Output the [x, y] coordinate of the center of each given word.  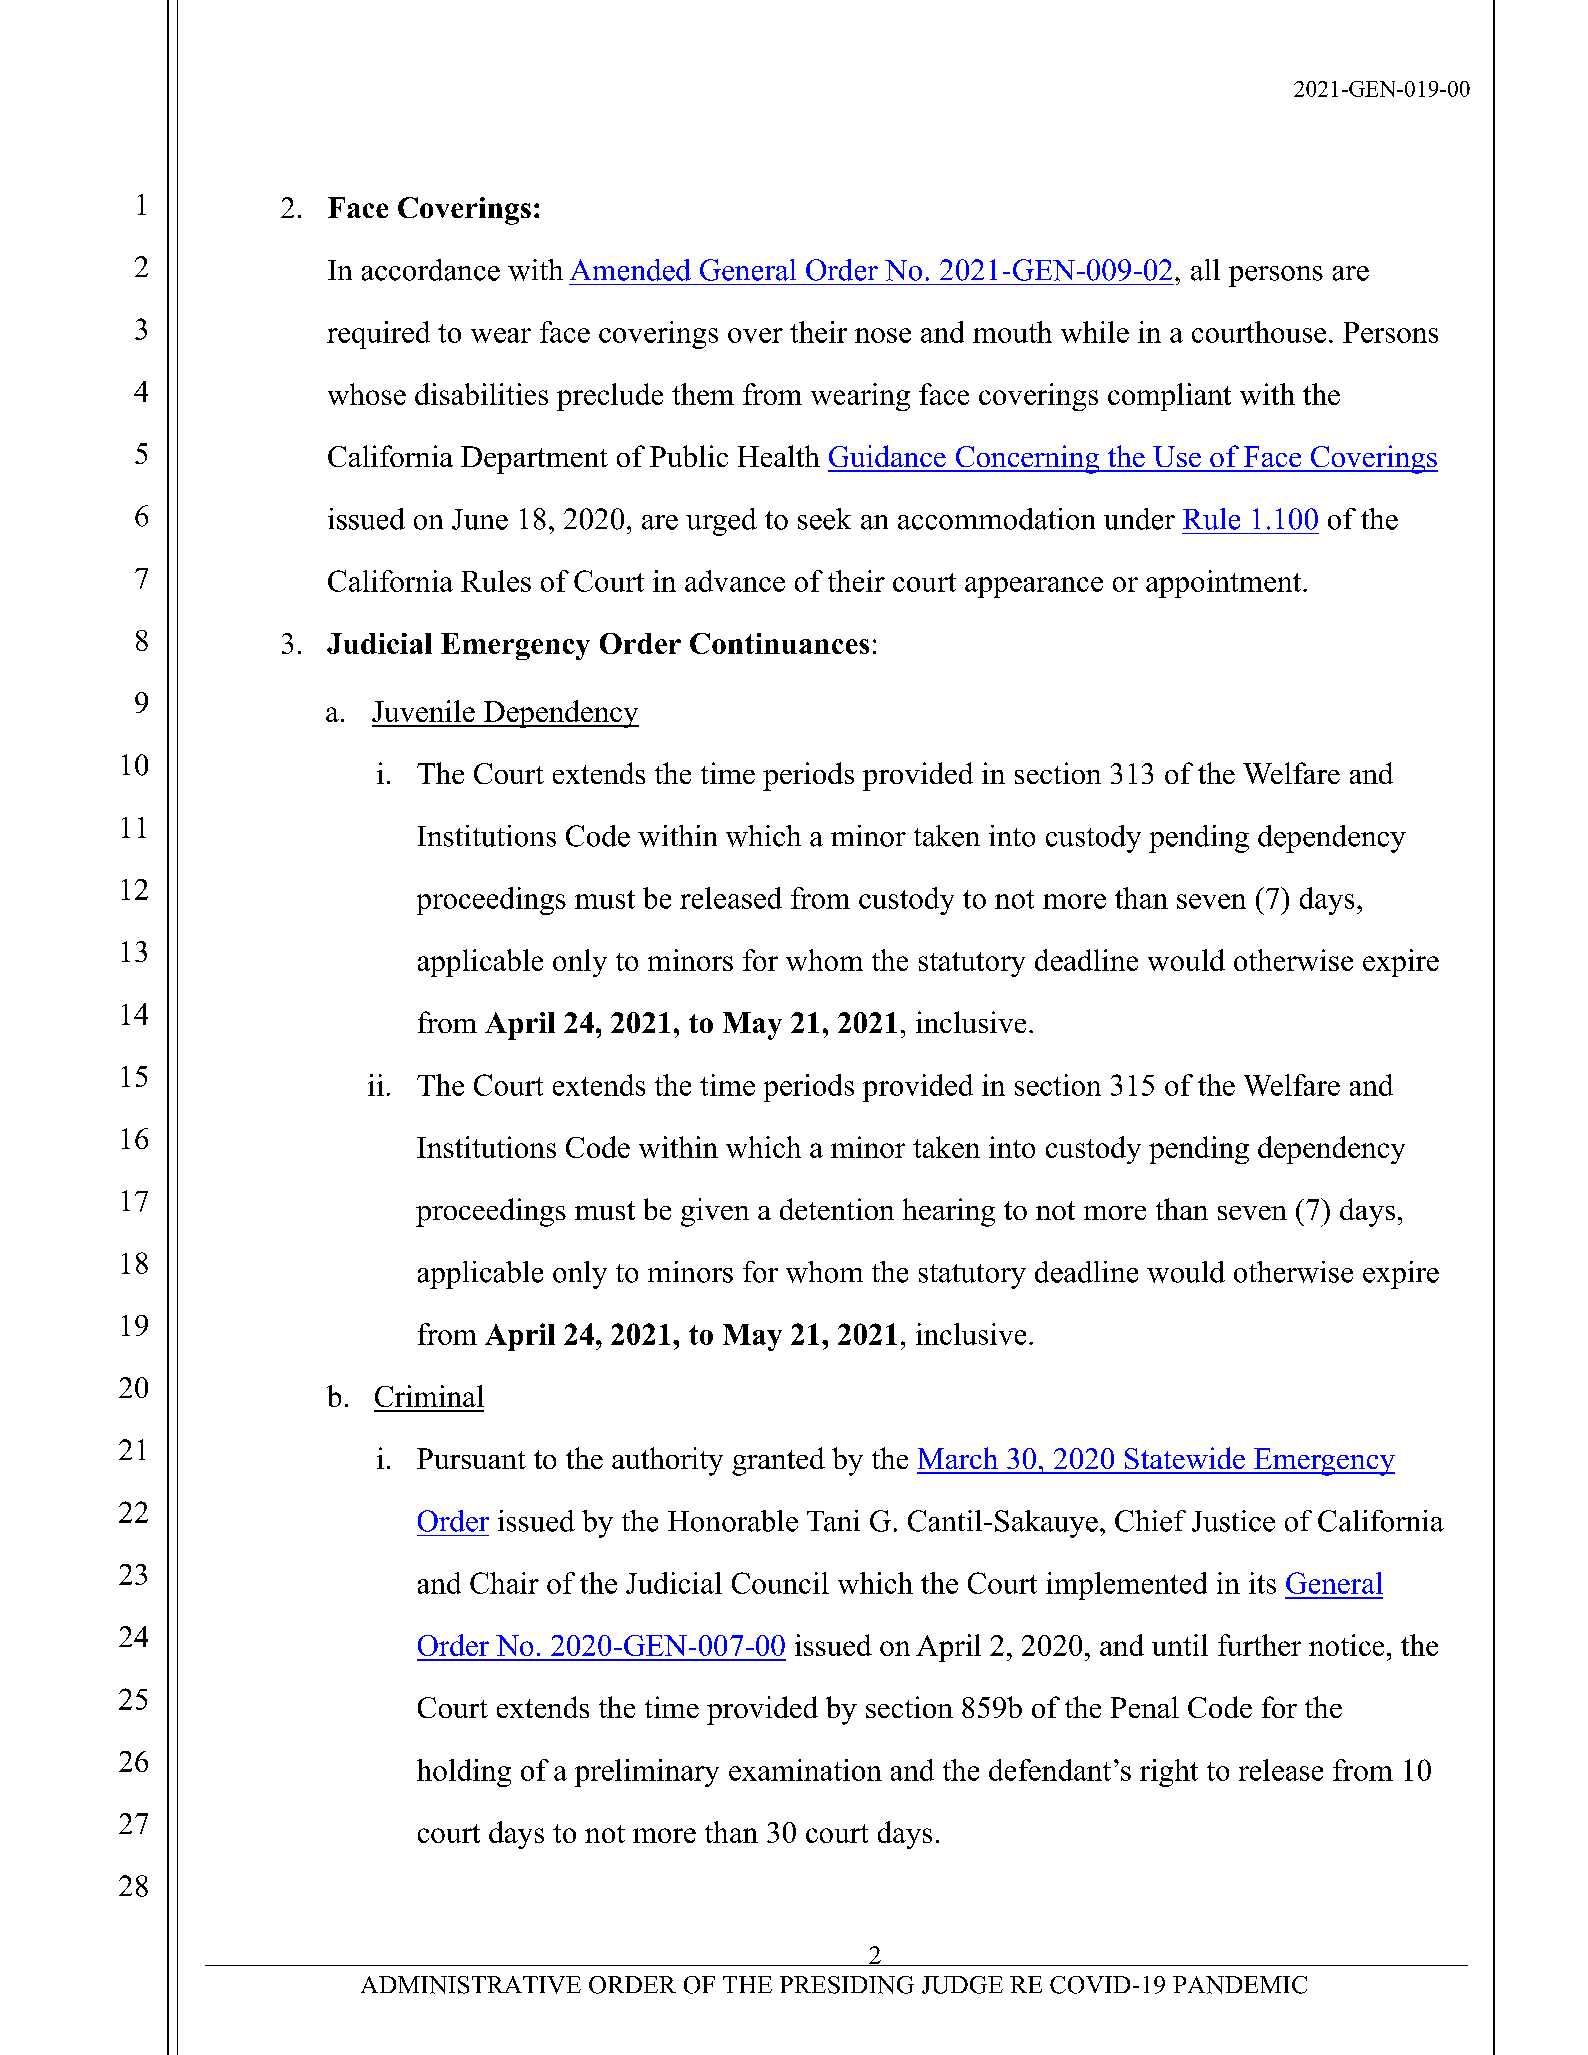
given [715, 1212]
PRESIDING [847, 1985]
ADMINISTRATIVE [471, 1985]
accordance [431, 270]
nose [883, 335]
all [1205, 270]
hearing [949, 1212]
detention [837, 1209]
